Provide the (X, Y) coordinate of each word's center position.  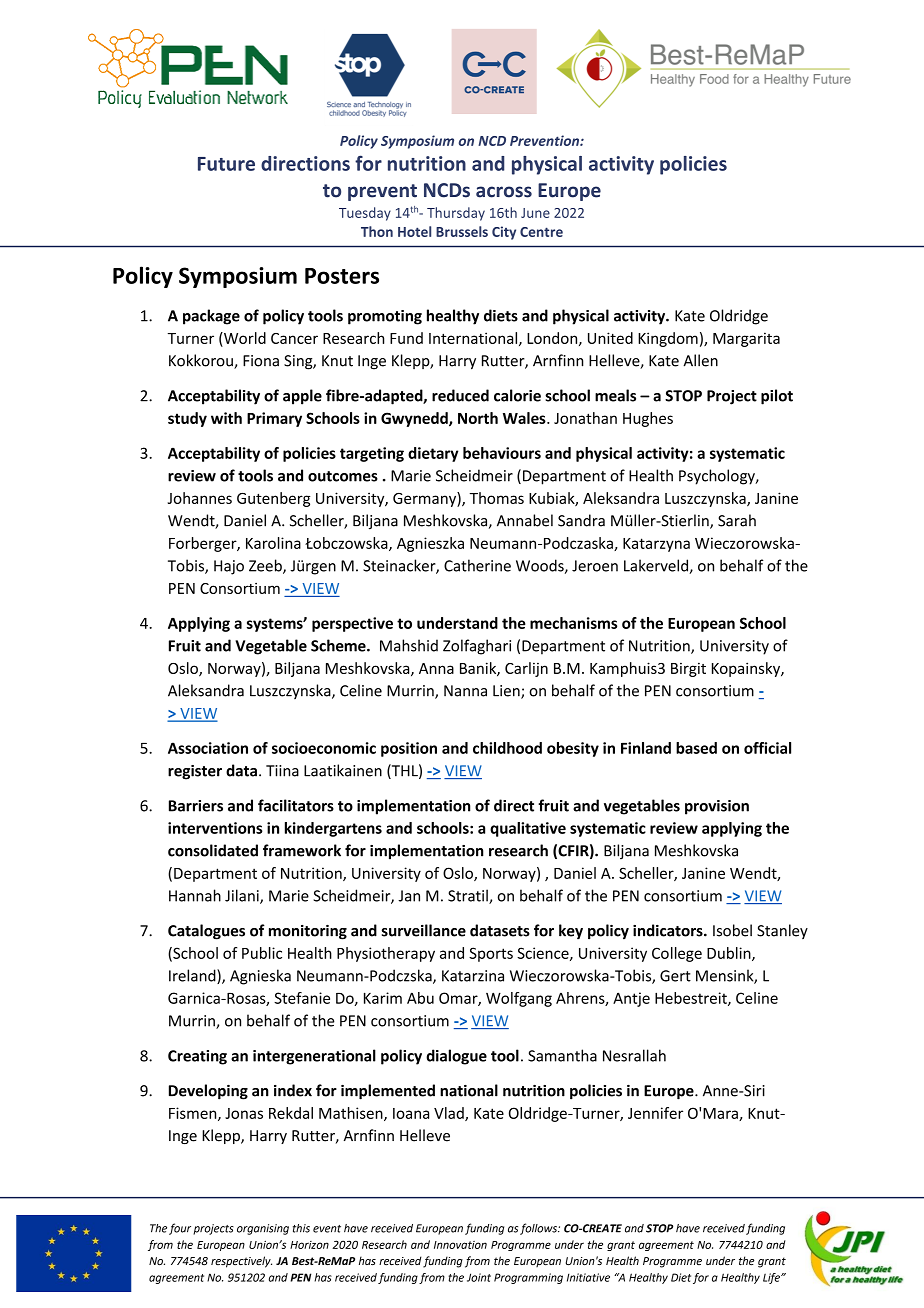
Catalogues (206, 932)
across (504, 192)
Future (226, 164)
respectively (241, 1262)
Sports (491, 954)
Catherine (477, 565)
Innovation (460, 1245)
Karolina (273, 543)
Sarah (737, 520)
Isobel (732, 930)
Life (772, 1278)
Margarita (746, 339)
